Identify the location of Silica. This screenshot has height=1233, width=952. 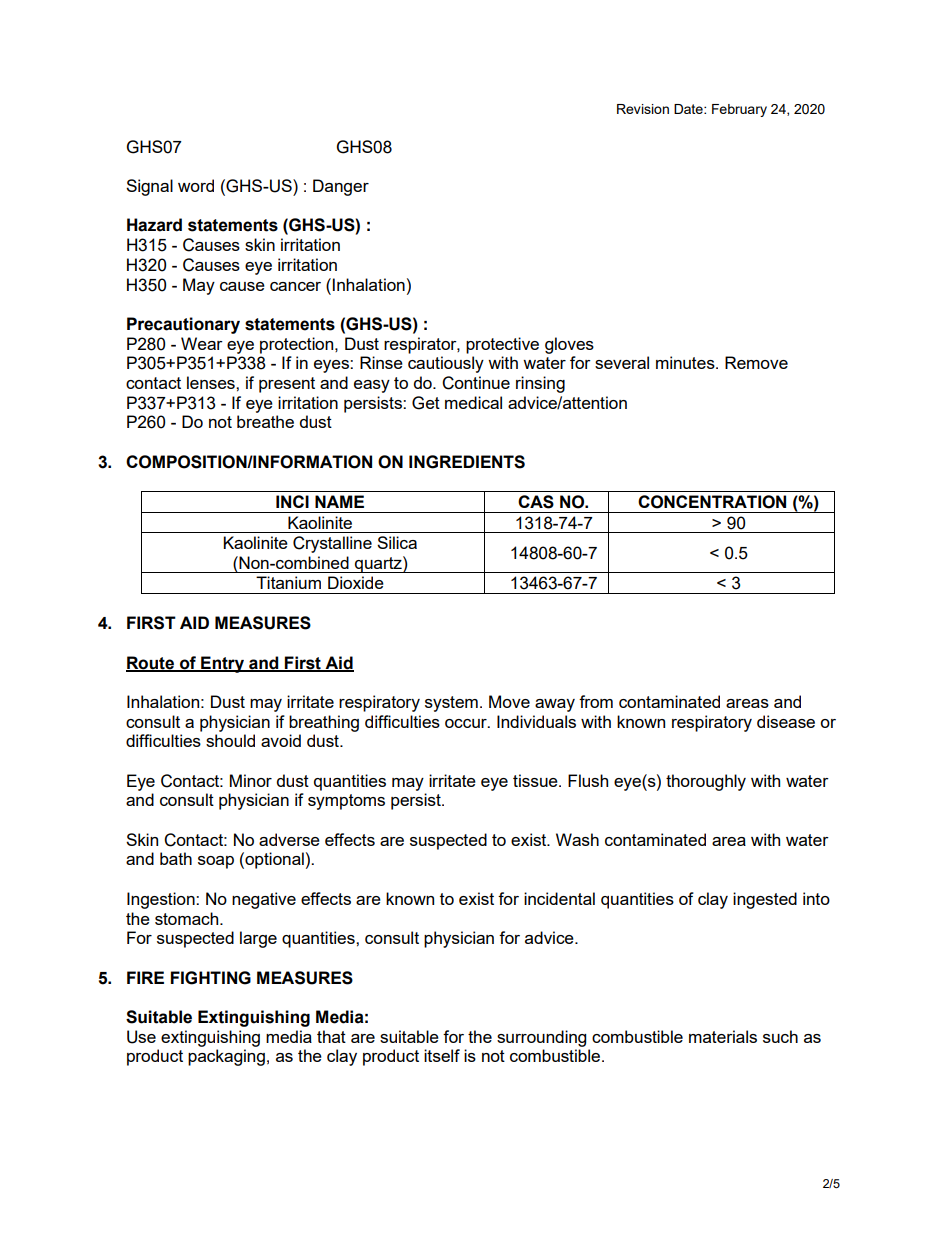
(397, 542).
